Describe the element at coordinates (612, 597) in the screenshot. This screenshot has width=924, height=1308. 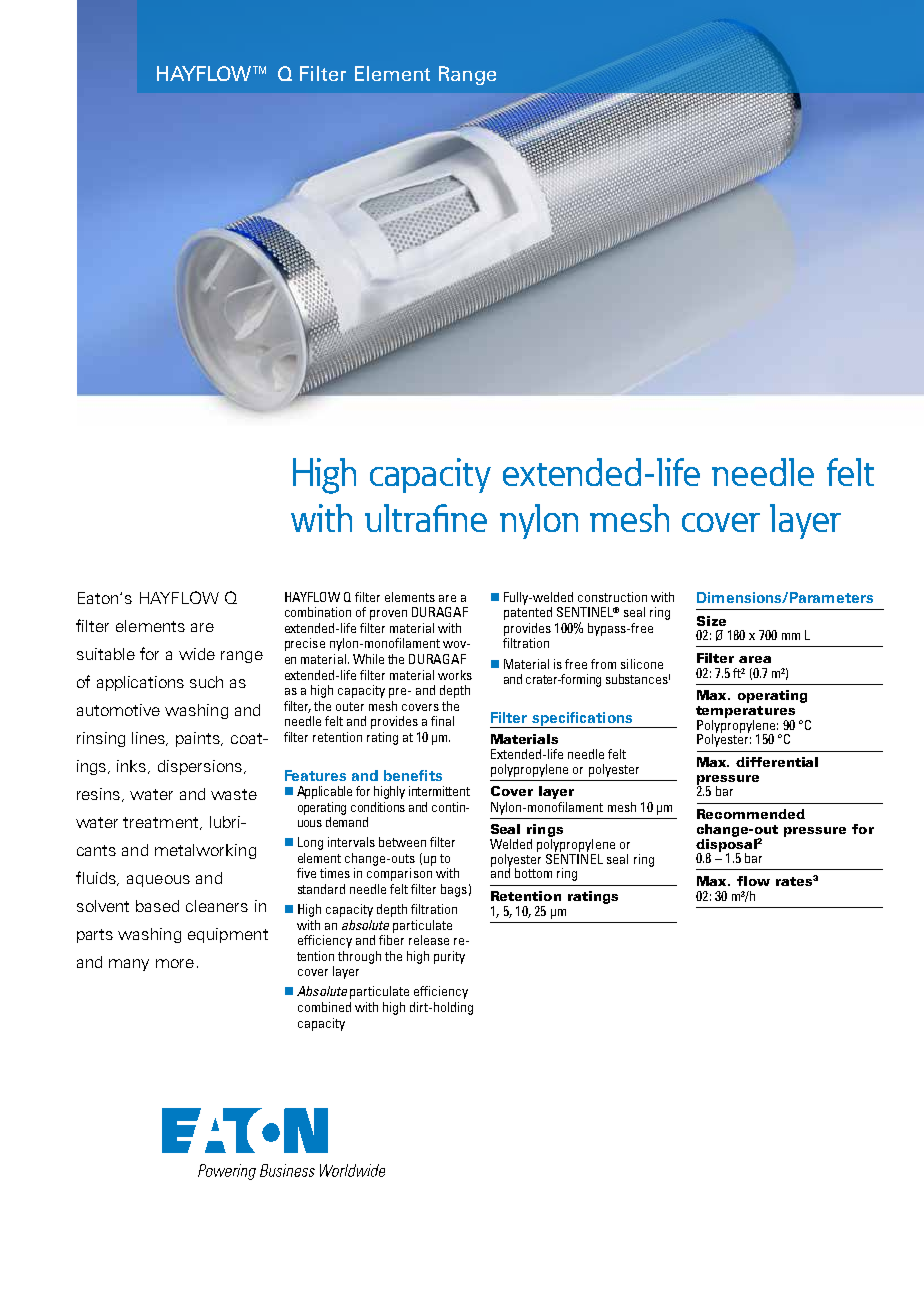
I see `construction` at that location.
